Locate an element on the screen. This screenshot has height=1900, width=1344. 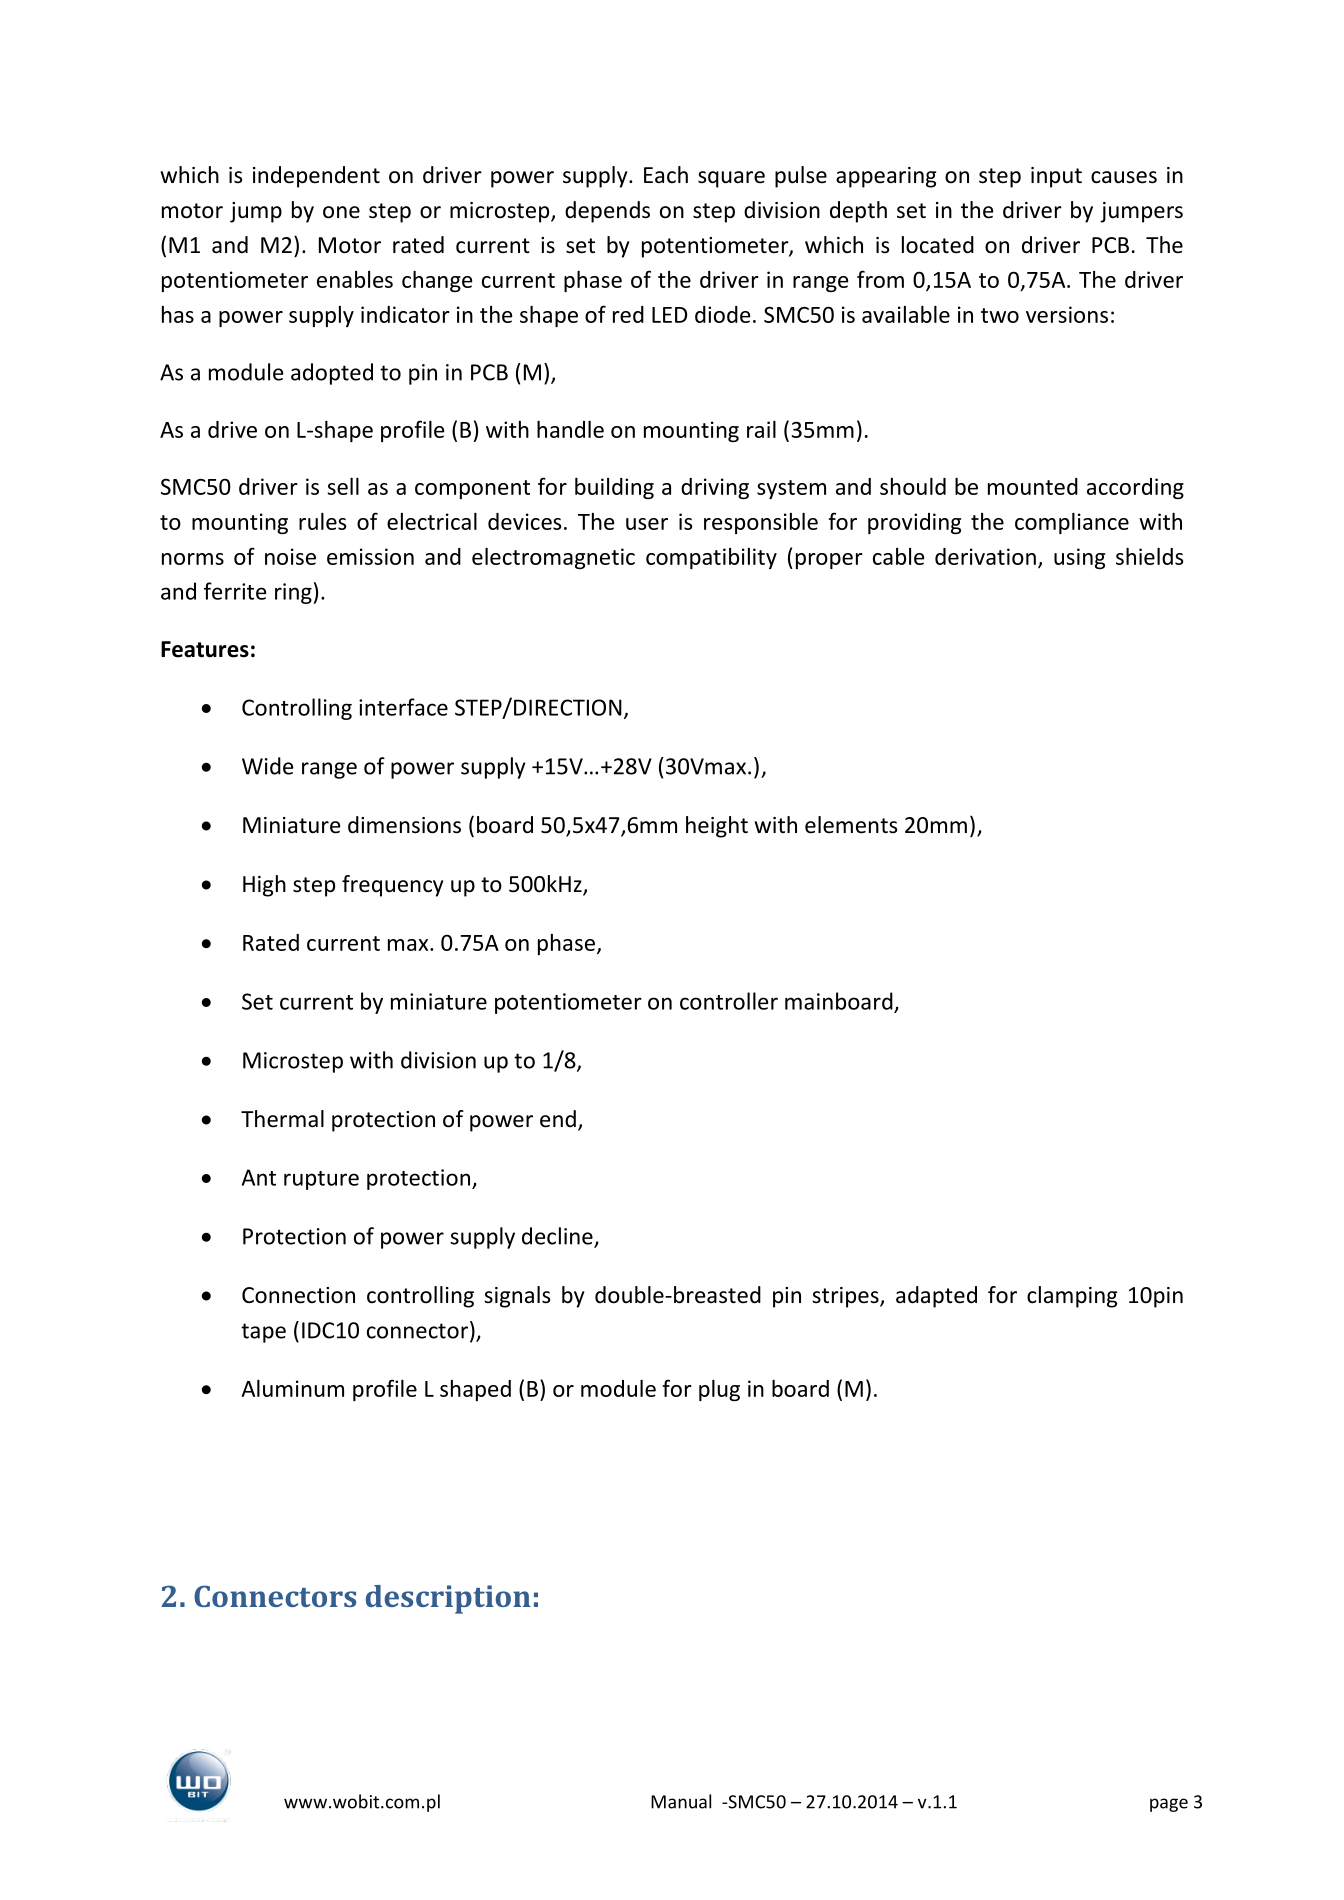
Manual is located at coordinates (681, 1801).
